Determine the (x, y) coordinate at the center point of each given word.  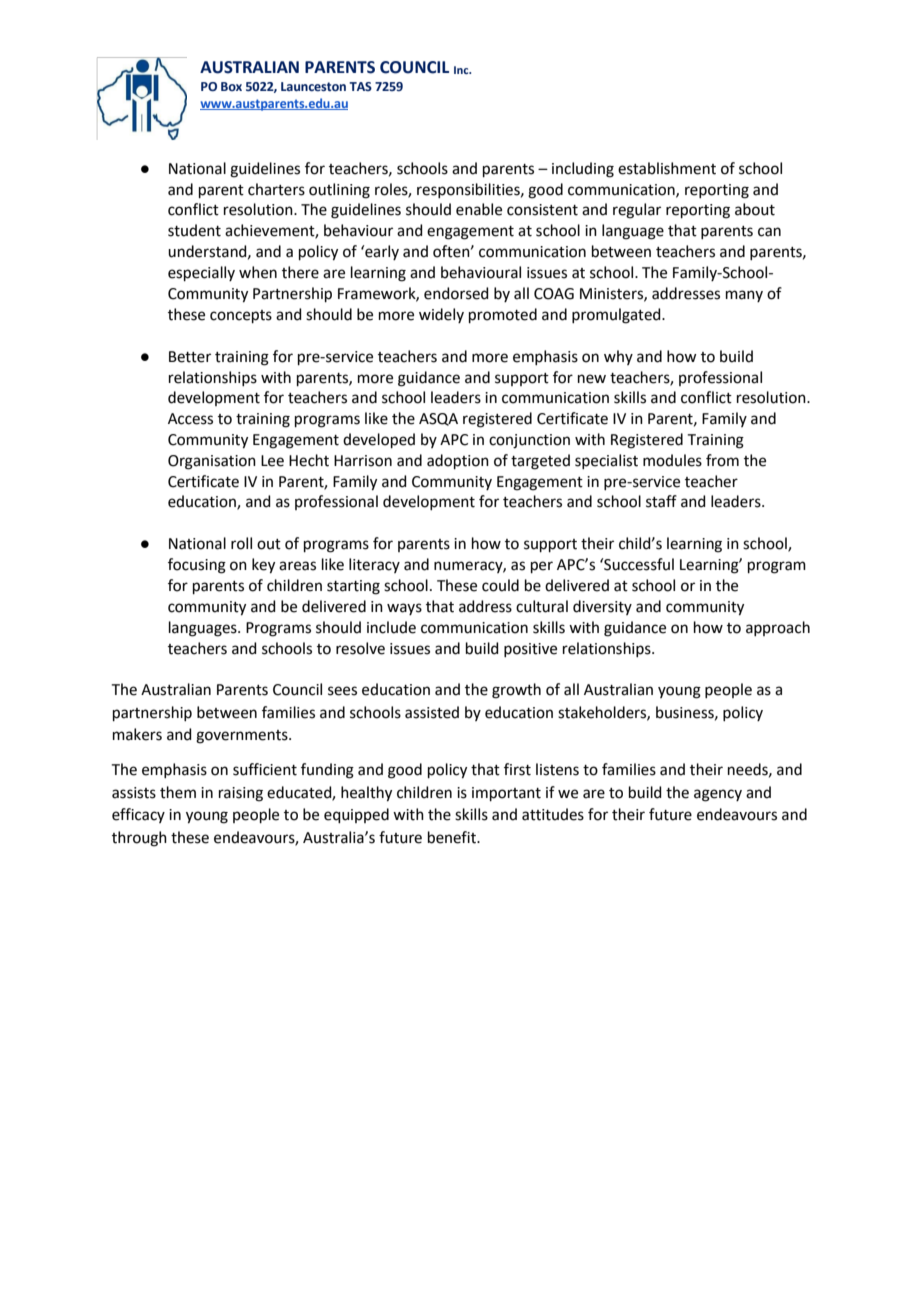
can (769, 232)
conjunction (529, 441)
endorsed (456, 293)
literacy (374, 565)
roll (241, 543)
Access (190, 419)
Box (231, 86)
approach (778, 628)
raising (241, 794)
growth (516, 691)
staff (661, 501)
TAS (360, 86)
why (618, 357)
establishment (667, 168)
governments (243, 737)
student (194, 230)
